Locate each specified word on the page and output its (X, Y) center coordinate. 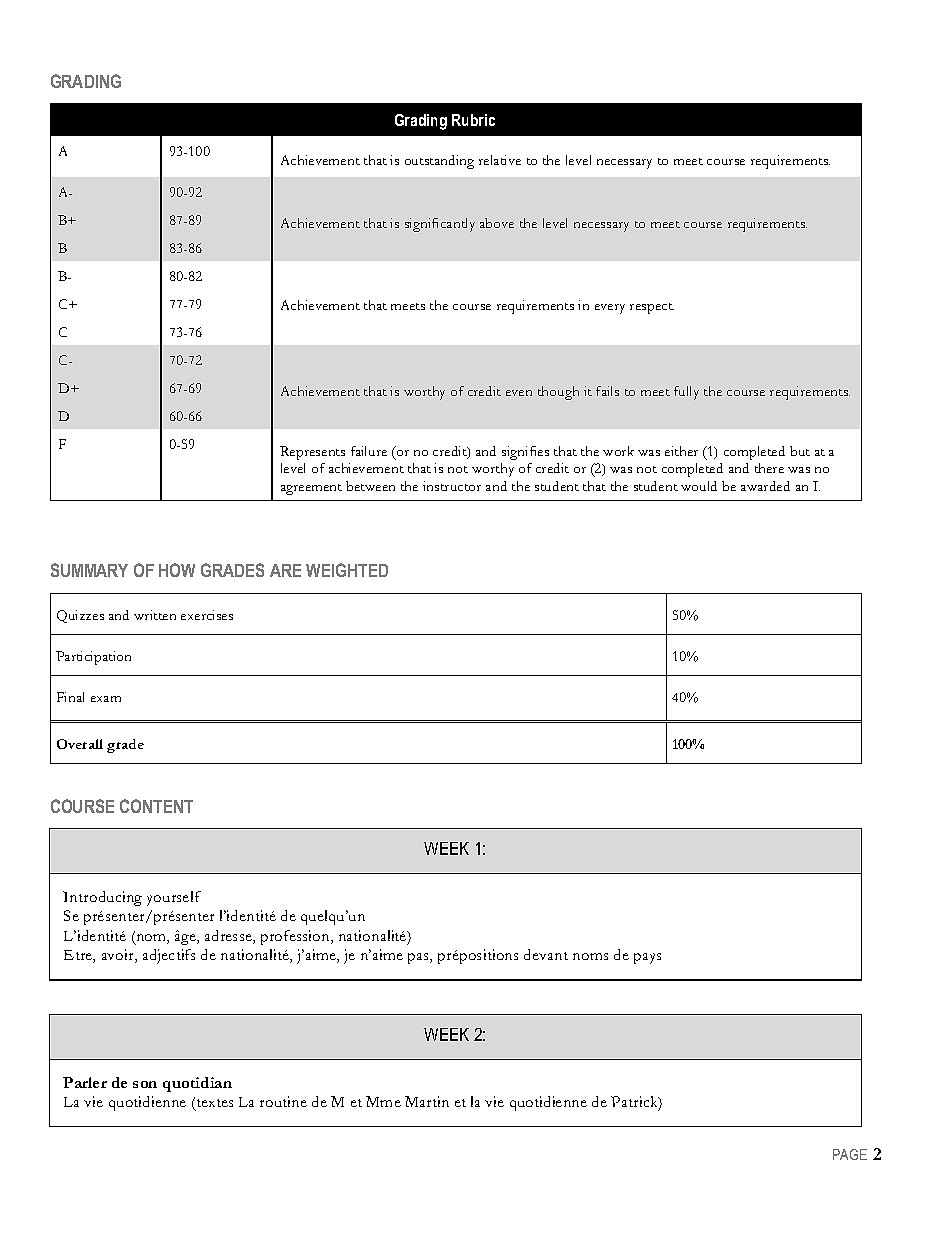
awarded (765, 486)
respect (652, 308)
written (155, 615)
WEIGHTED (347, 570)
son (145, 1084)
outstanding (439, 162)
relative (500, 160)
